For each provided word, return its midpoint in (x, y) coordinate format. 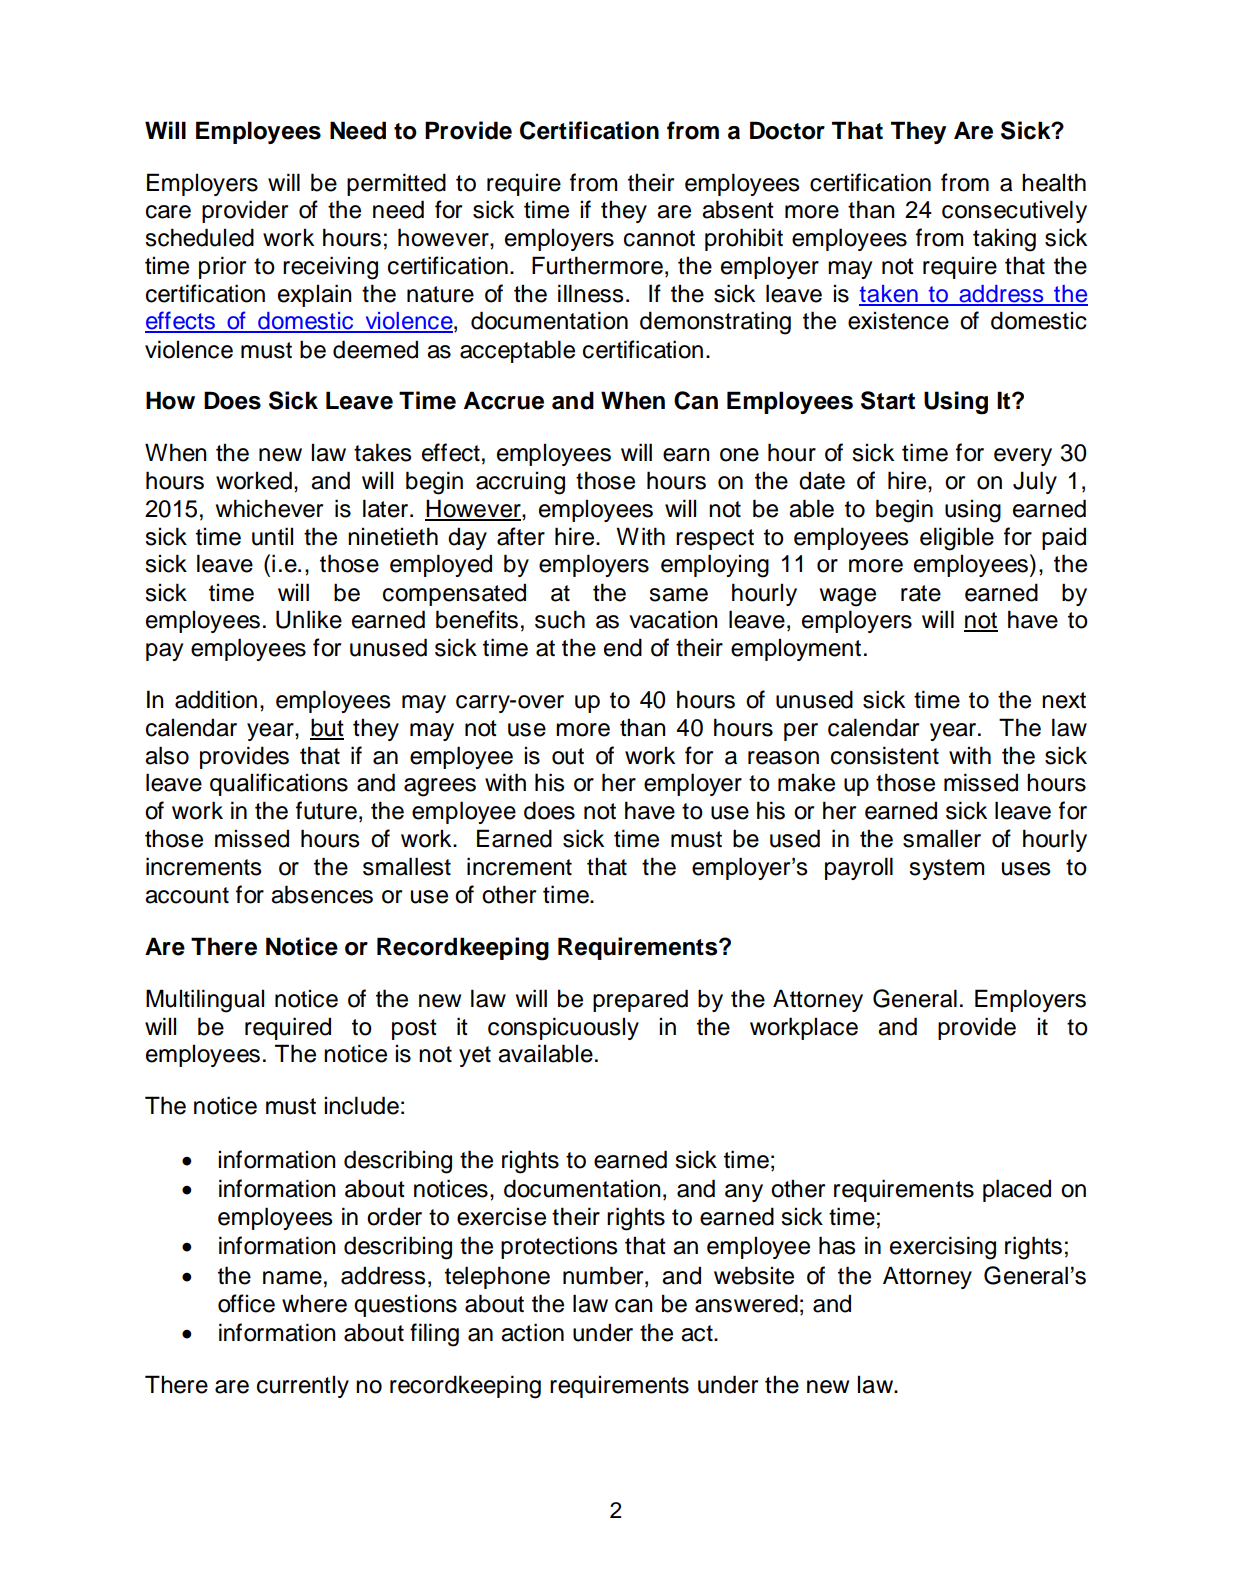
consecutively (1014, 211)
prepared (640, 1000)
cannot (659, 238)
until (272, 536)
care (168, 212)
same (678, 595)
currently (303, 1386)
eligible (957, 539)
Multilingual (205, 1001)
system (946, 869)
